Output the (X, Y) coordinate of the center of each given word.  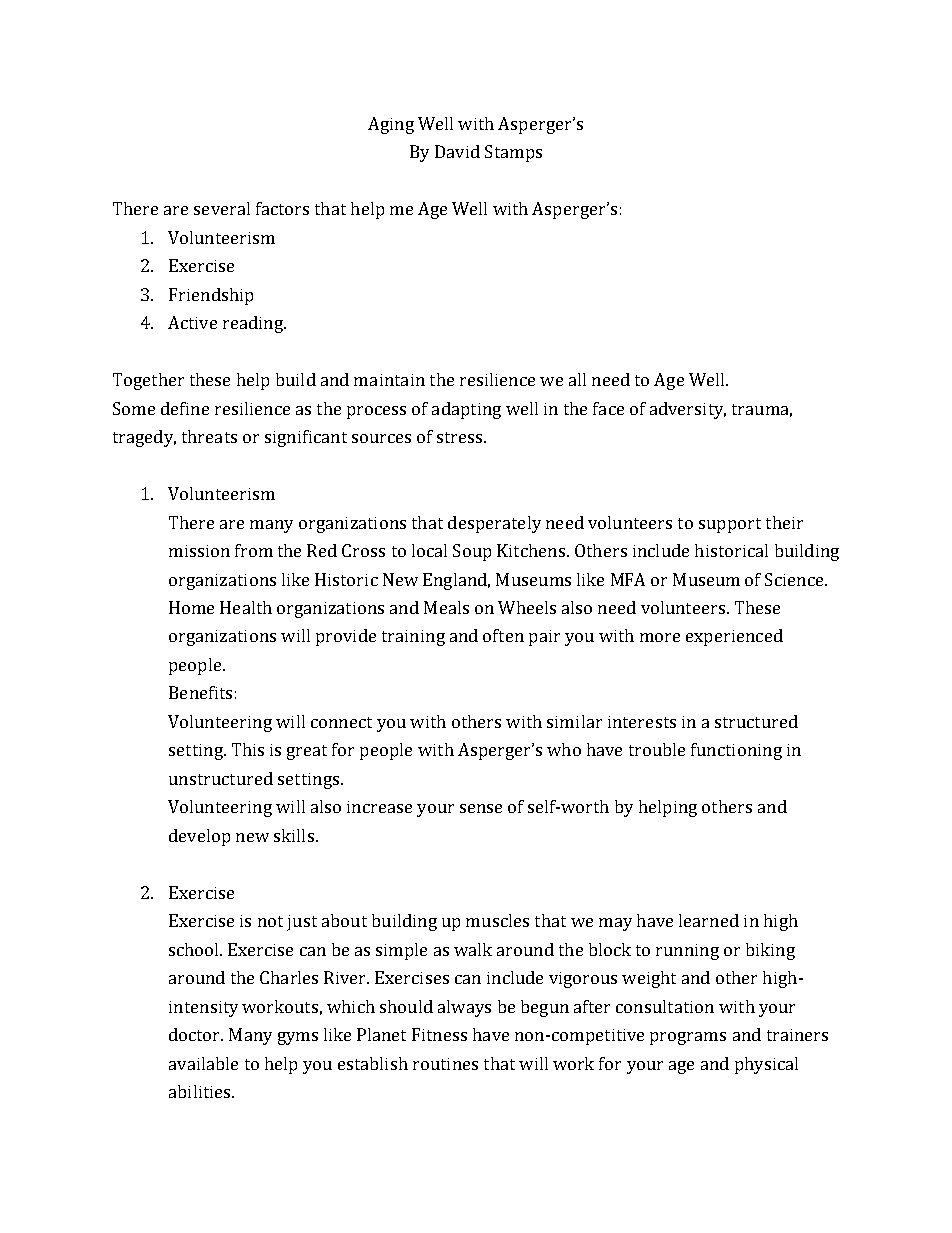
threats (209, 436)
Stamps (513, 153)
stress (461, 437)
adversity (688, 410)
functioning (736, 751)
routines (445, 1064)
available (203, 1063)
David (457, 151)
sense (481, 808)
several (222, 208)
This (248, 749)
